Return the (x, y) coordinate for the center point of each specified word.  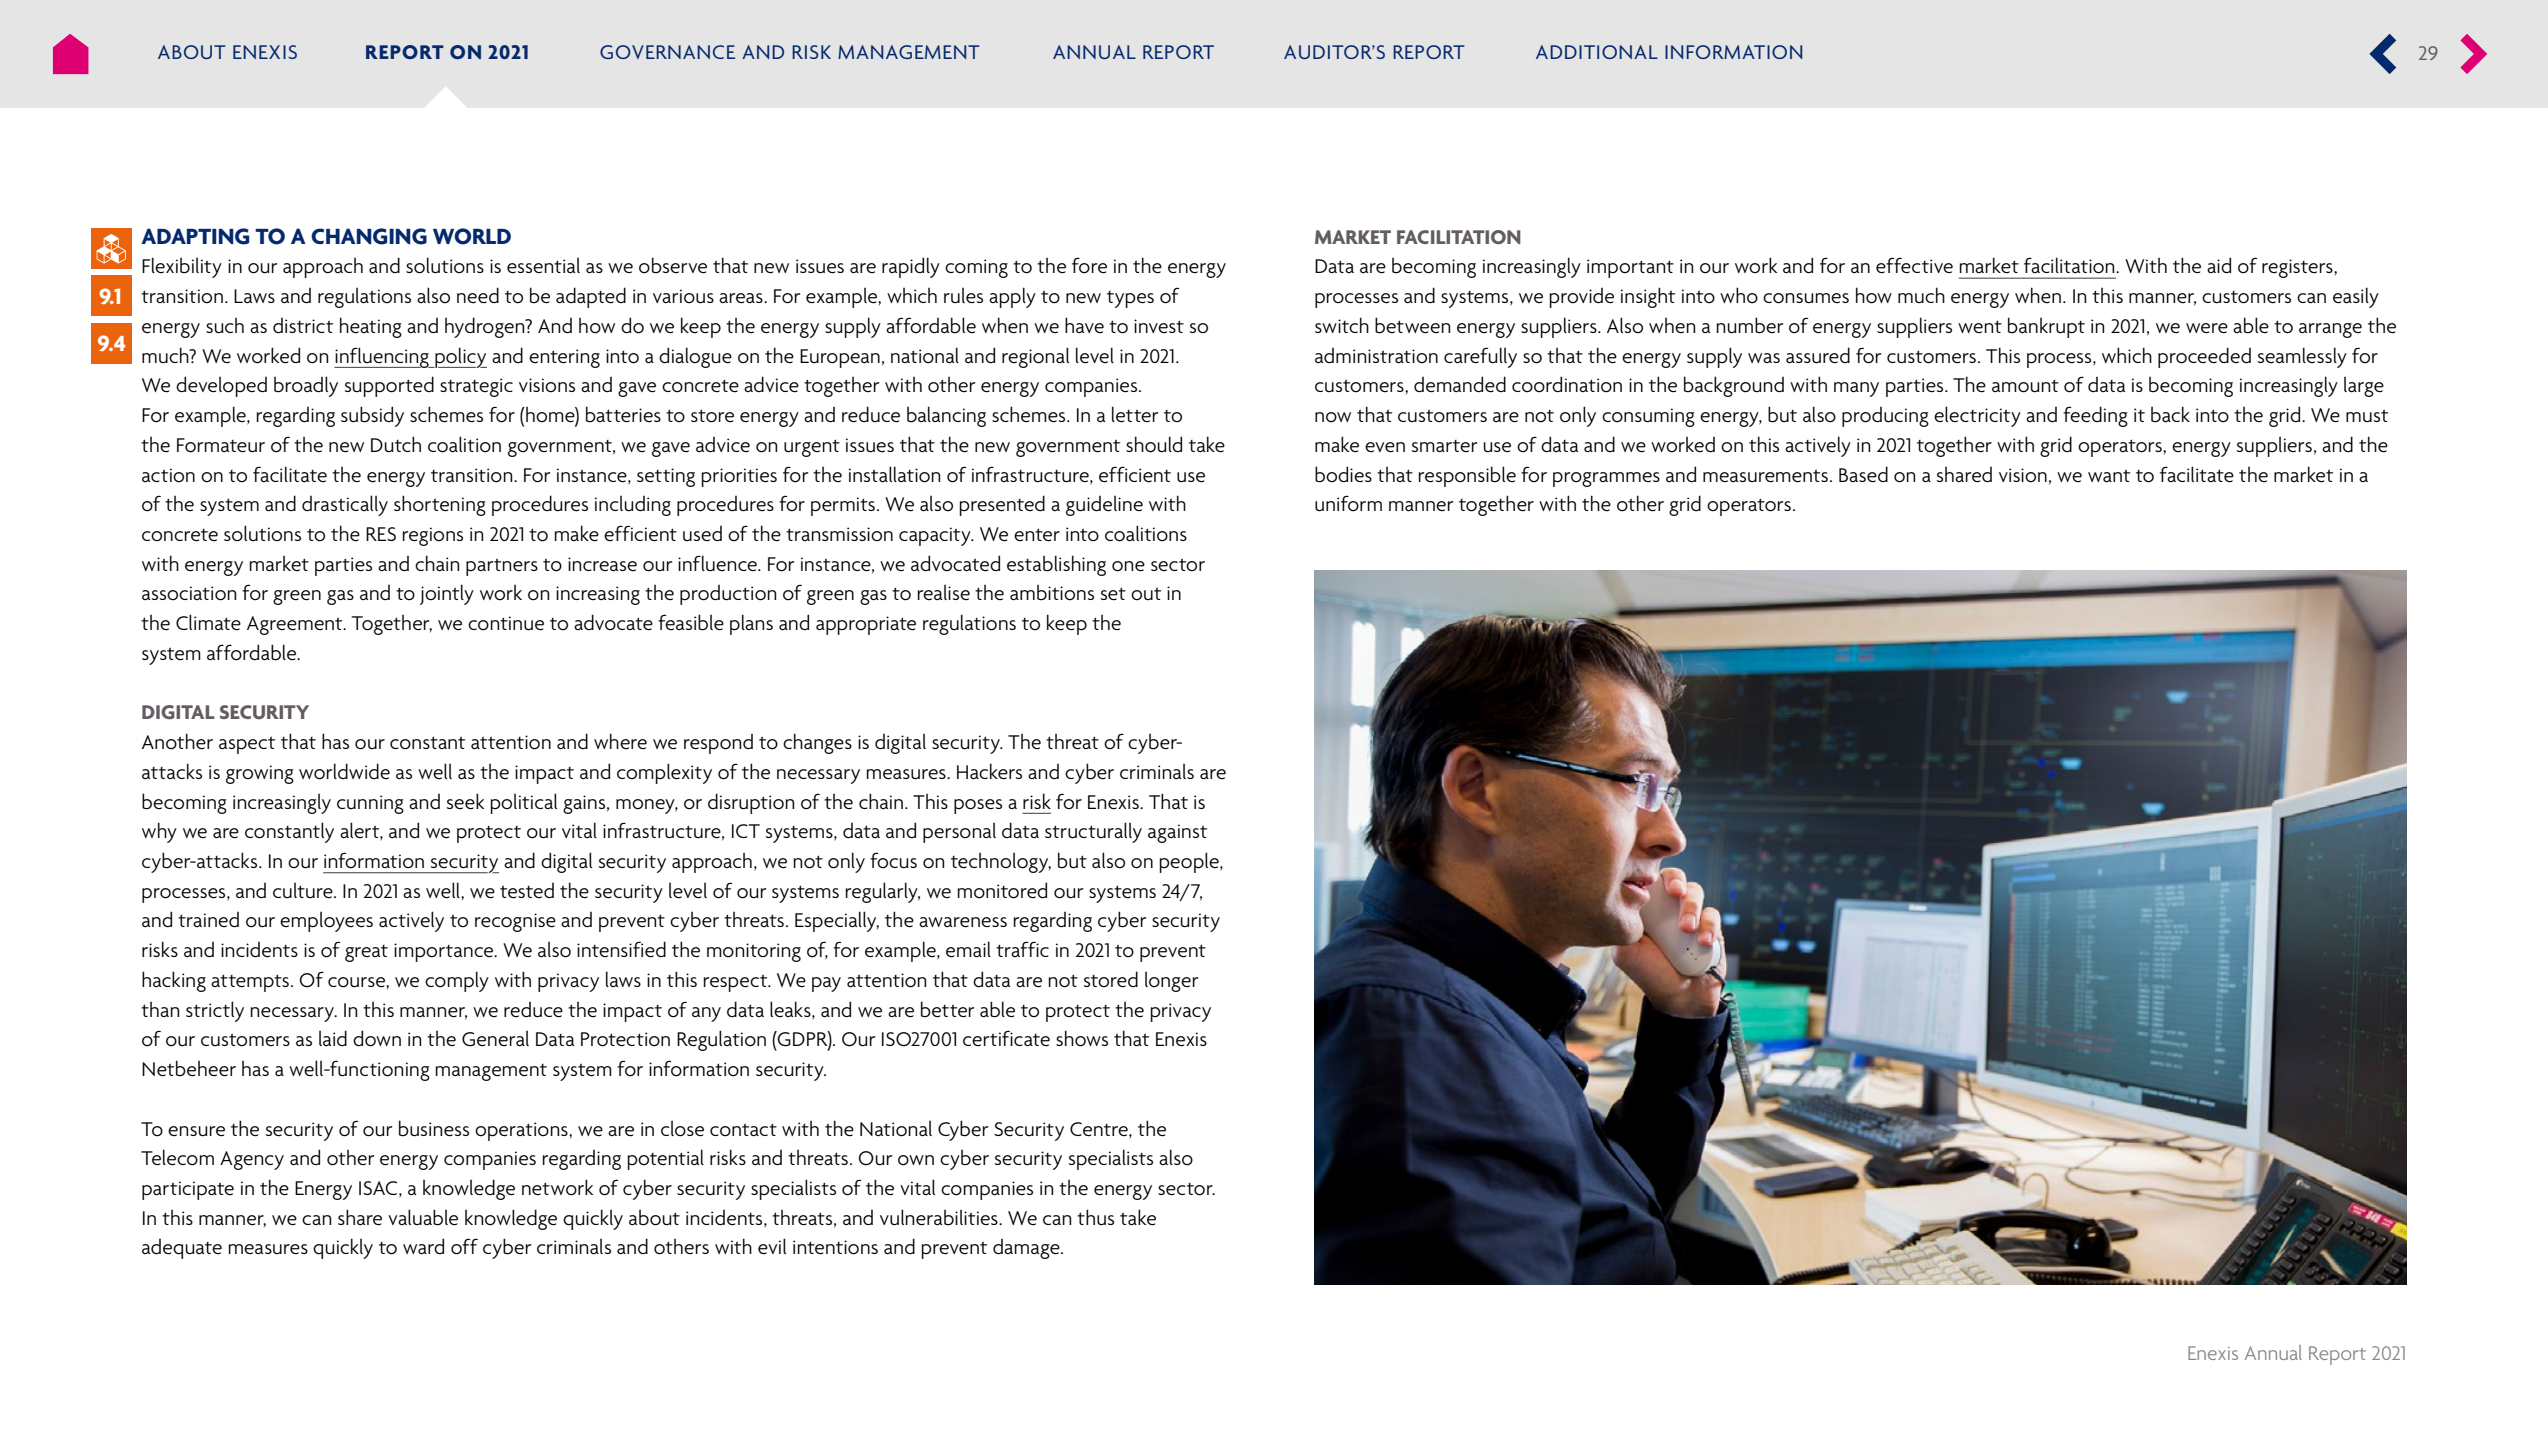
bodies (1343, 474)
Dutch (396, 444)
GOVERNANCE (667, 52)
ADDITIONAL (1597, 52)
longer (1171, 982)
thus (1095, 1217)
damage (1027, 1249)
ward (423, 1246)
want (2109, 475)
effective (1914, 265)
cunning (370, 804)
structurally (1093, 832)
